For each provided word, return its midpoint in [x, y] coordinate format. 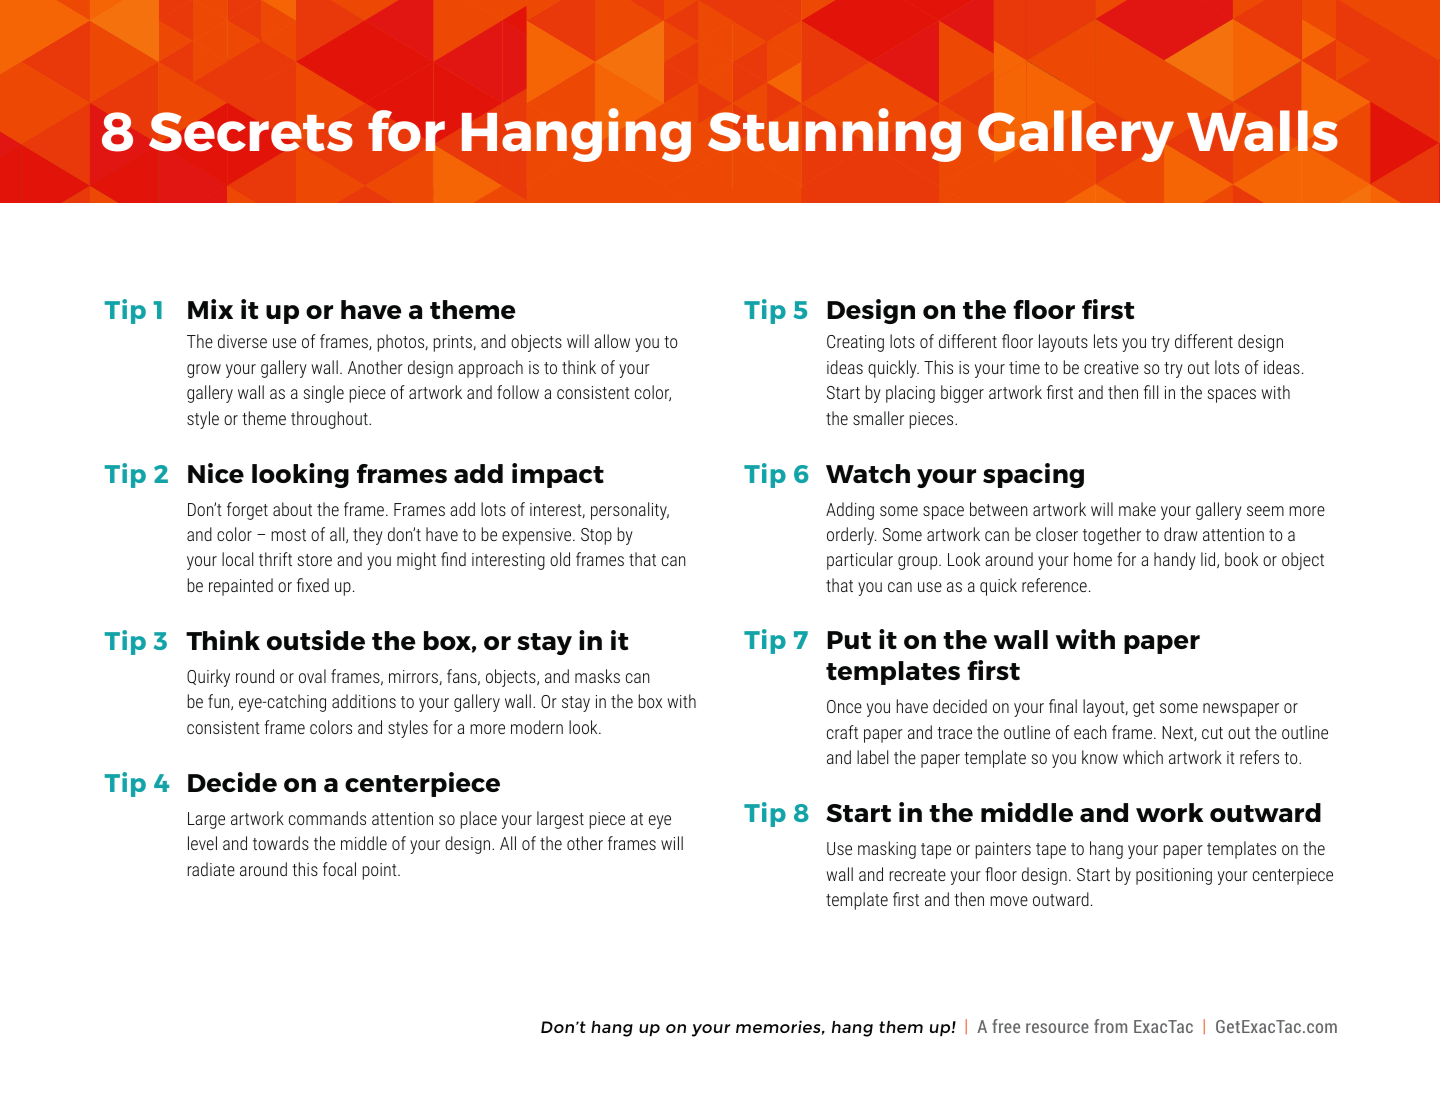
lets [1105, 341]
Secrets [251, 132]
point [381, 871]
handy [1175, 561]
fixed [313, 585]
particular [860, 561]
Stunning [834, 135]
